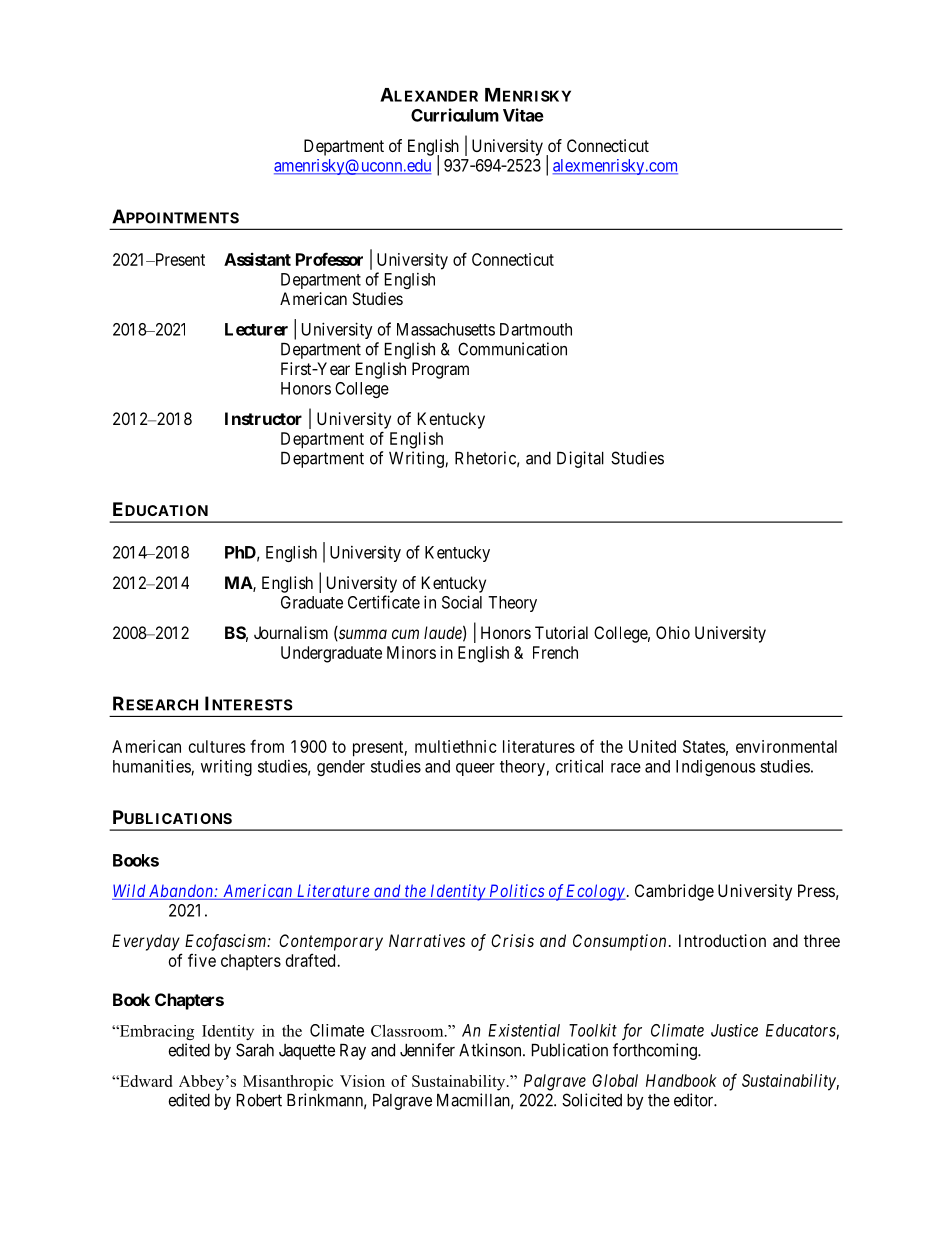 This screenshot has height=1233, width=952. What do you see at coordinates (734, 1030) in the screenshot?
I see `Justice` at bounding box center [734, 1030].
